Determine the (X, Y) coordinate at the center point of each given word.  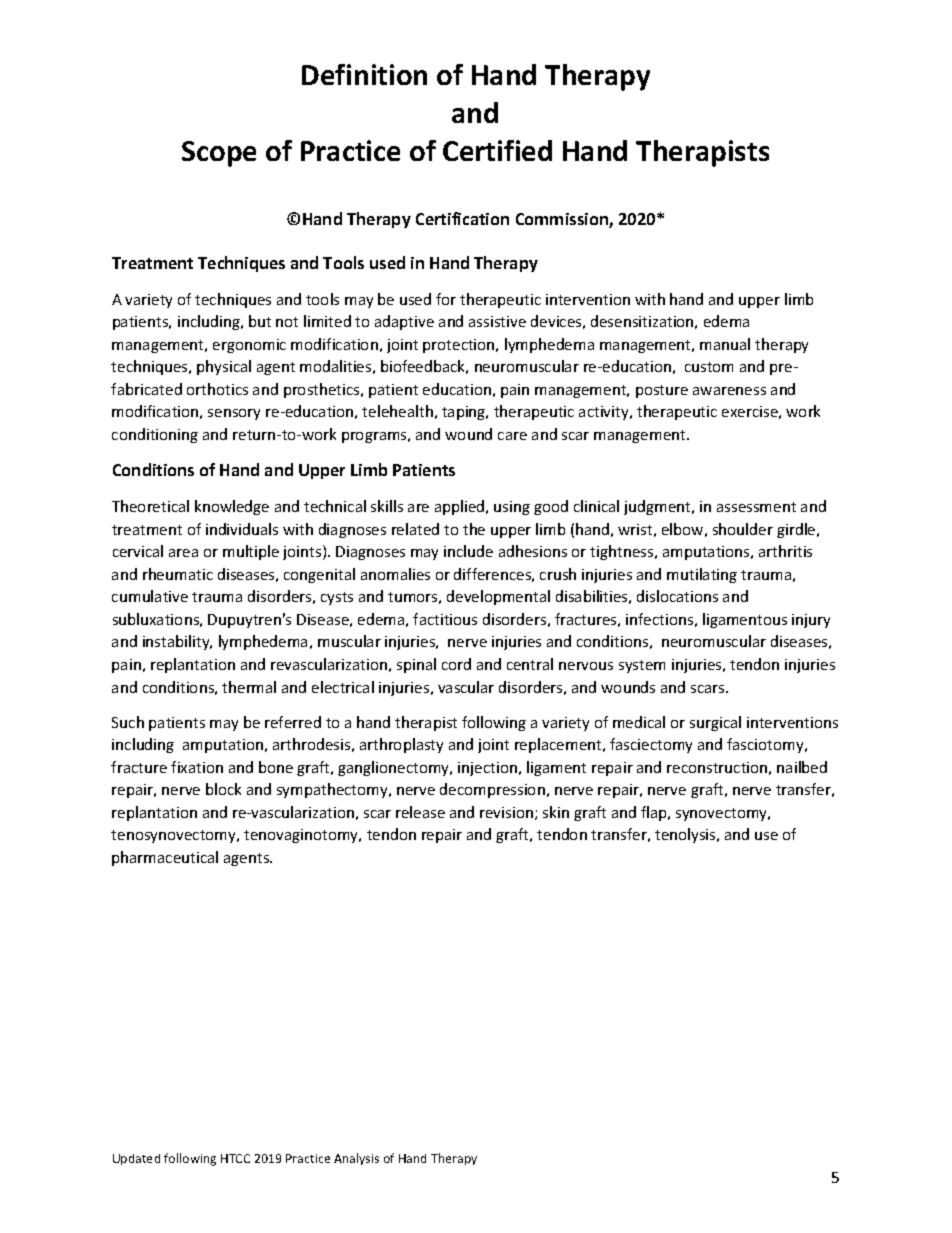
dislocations (677, 596)
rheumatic (178, 574)
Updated (136, 1159)
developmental (498, 597)
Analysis (356, 1159)
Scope (219, 154)
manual (725, 344)
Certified (497, 150)
